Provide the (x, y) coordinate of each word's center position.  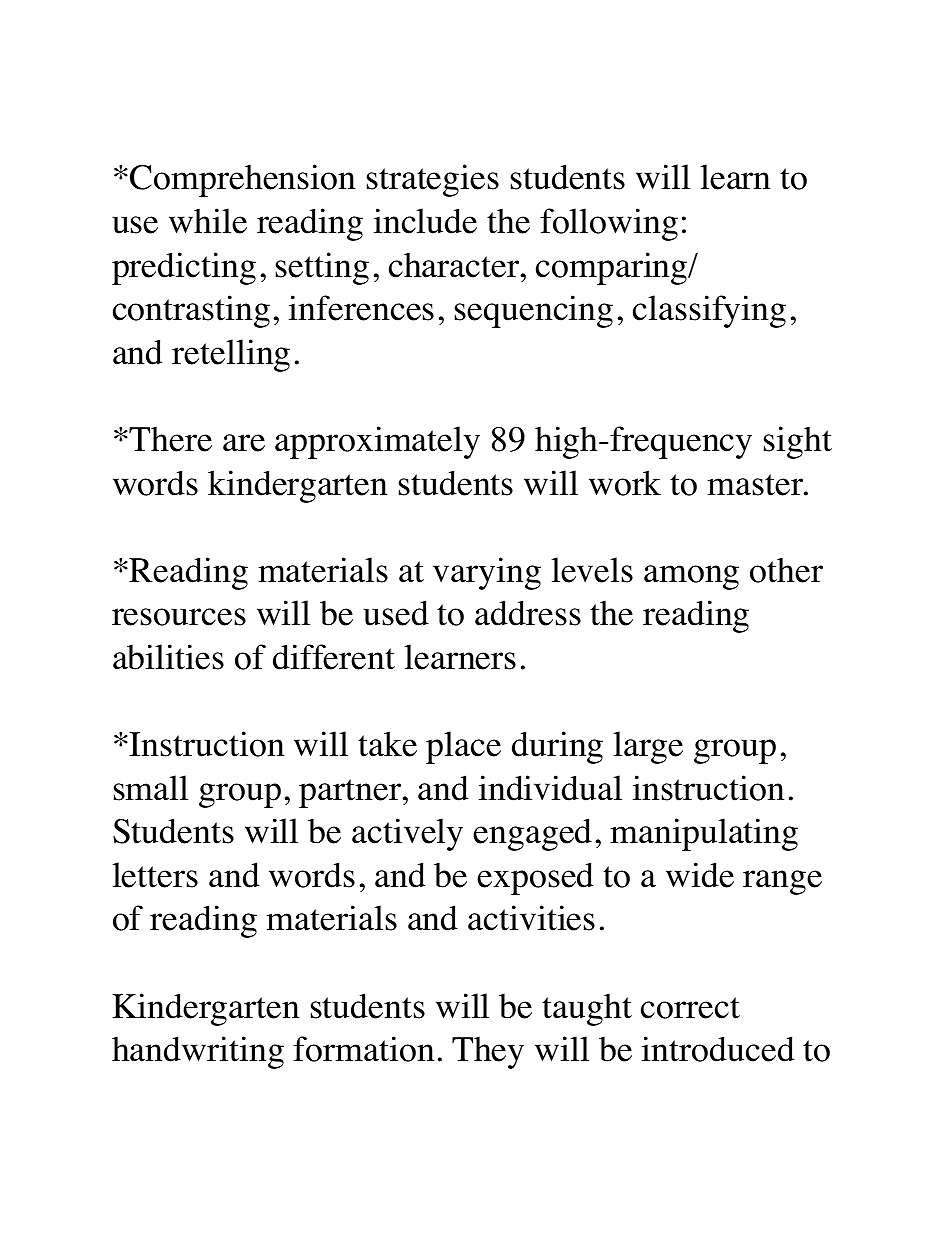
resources (179, 617)
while (208, 221)
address (528, 613)
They (488, 1053)
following (609, 224)
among (691, 577)
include (425, 221)
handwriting (198, 1052)
